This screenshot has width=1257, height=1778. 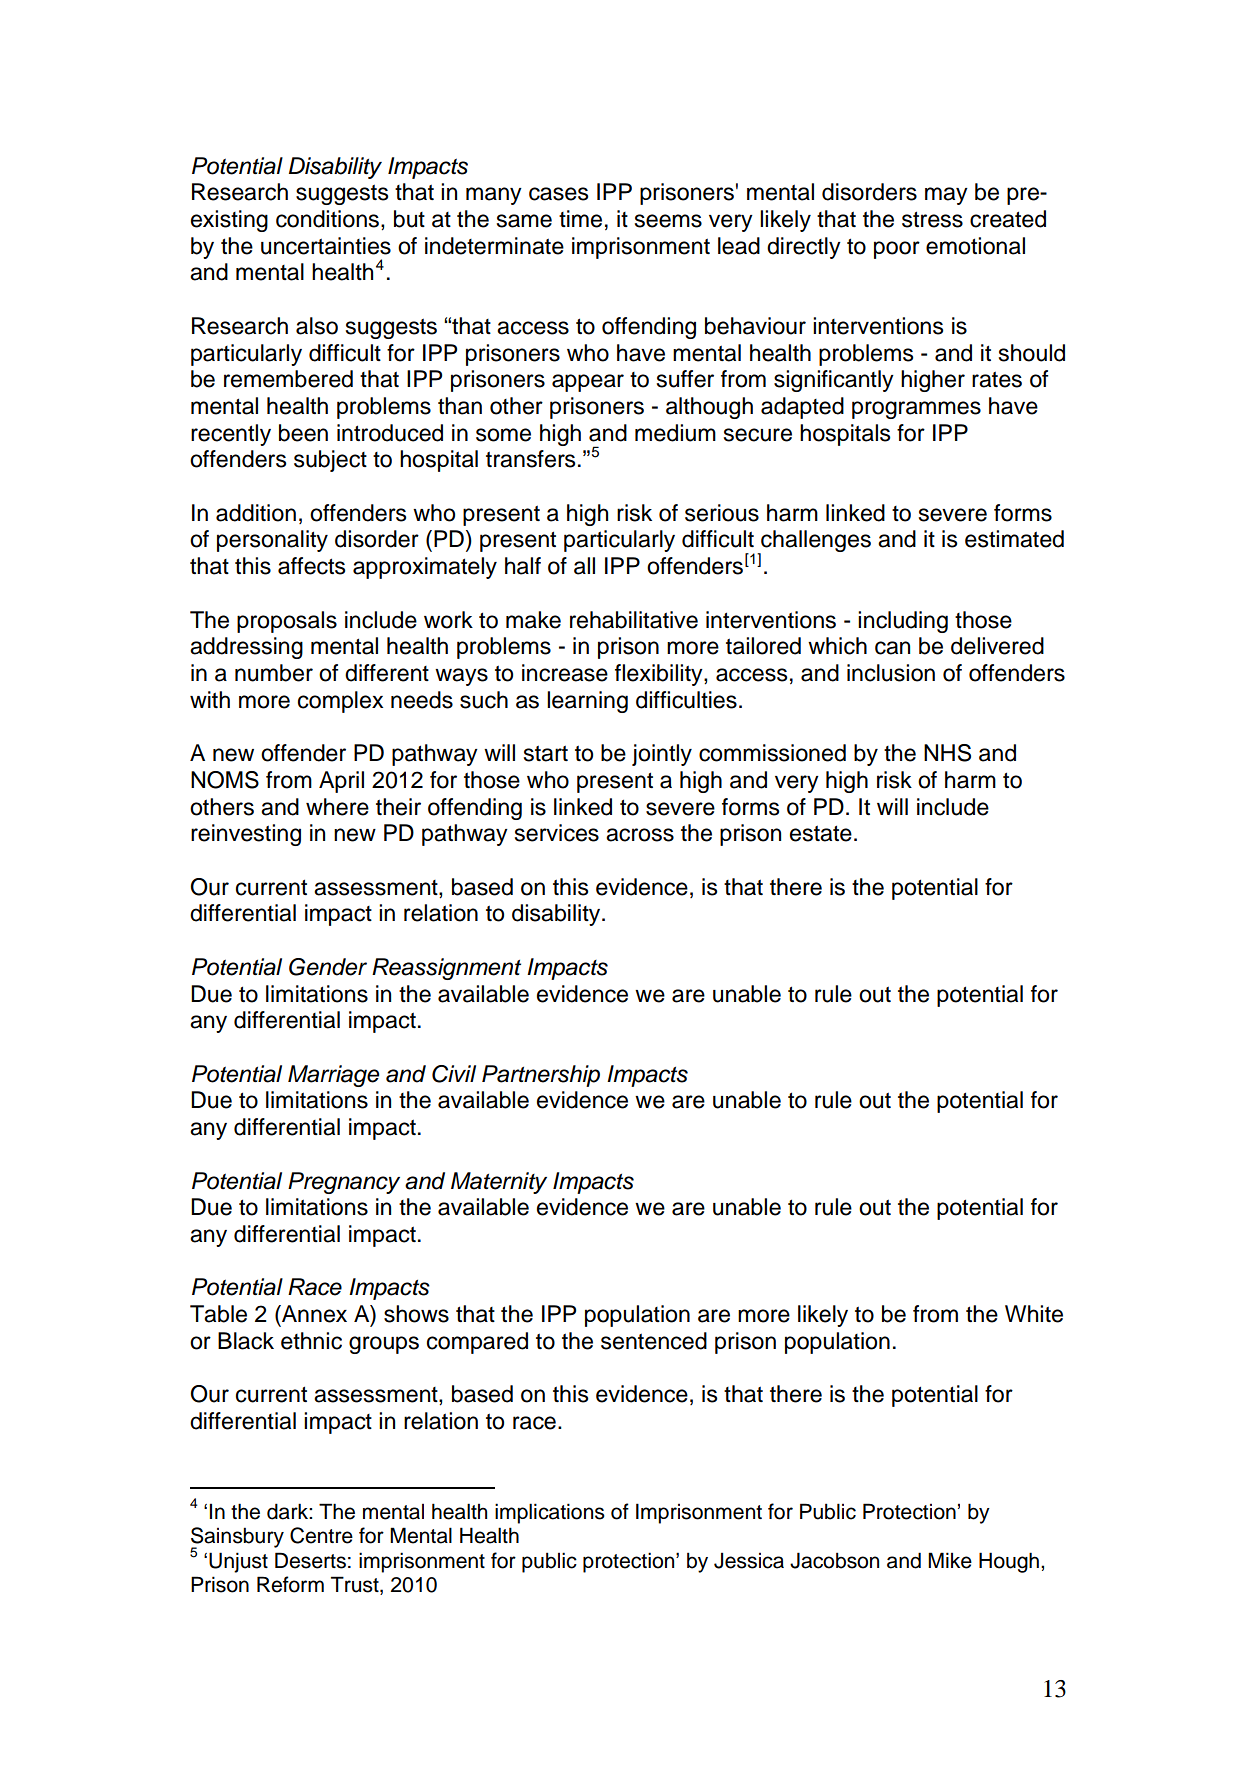 What do you see at coordinates (660, 675) in the screenshot?
I see `flexibility` at bounding box center [660, 675].
